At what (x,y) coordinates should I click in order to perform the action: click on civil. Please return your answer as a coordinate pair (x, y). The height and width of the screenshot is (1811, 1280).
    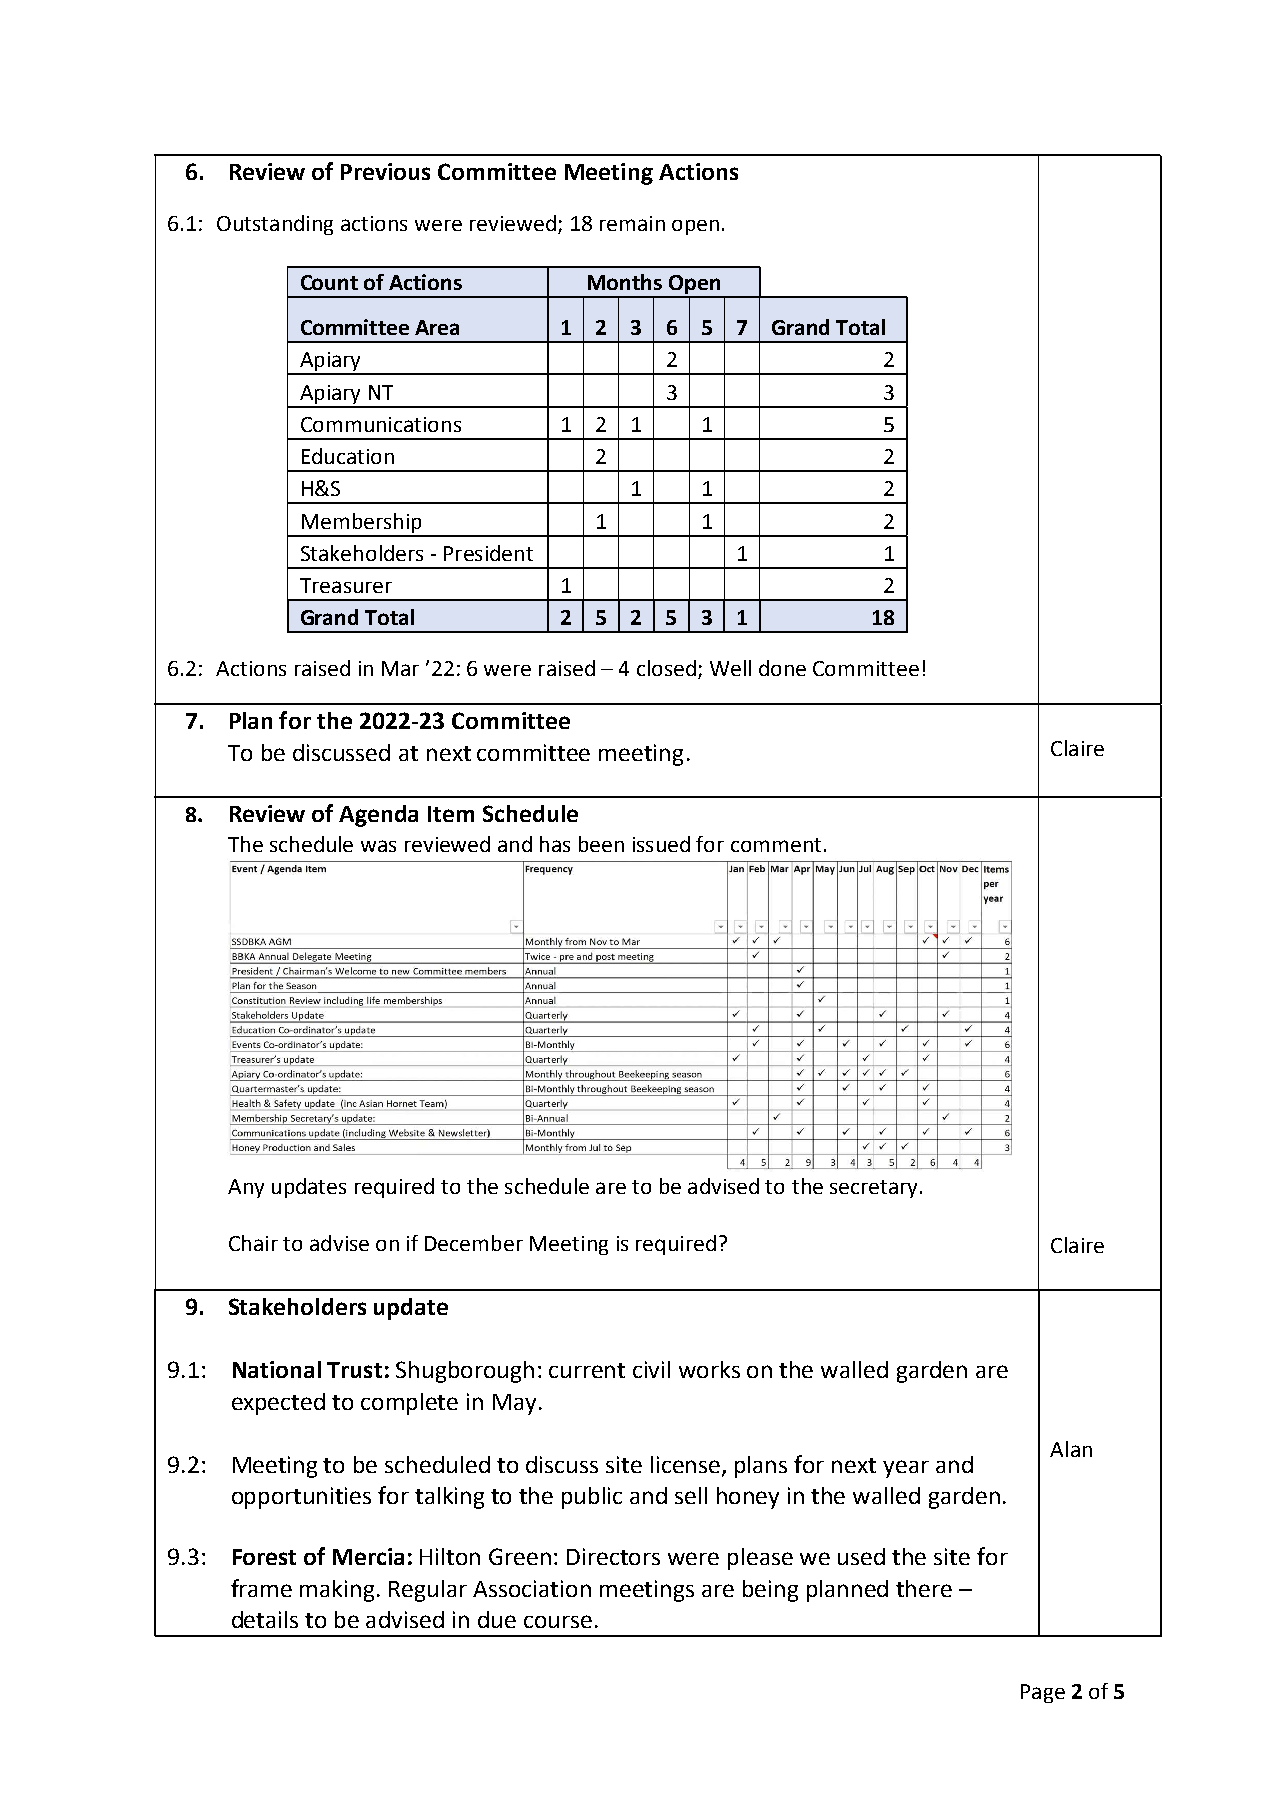
    Looking at the image, I should click on (651, 1369).
